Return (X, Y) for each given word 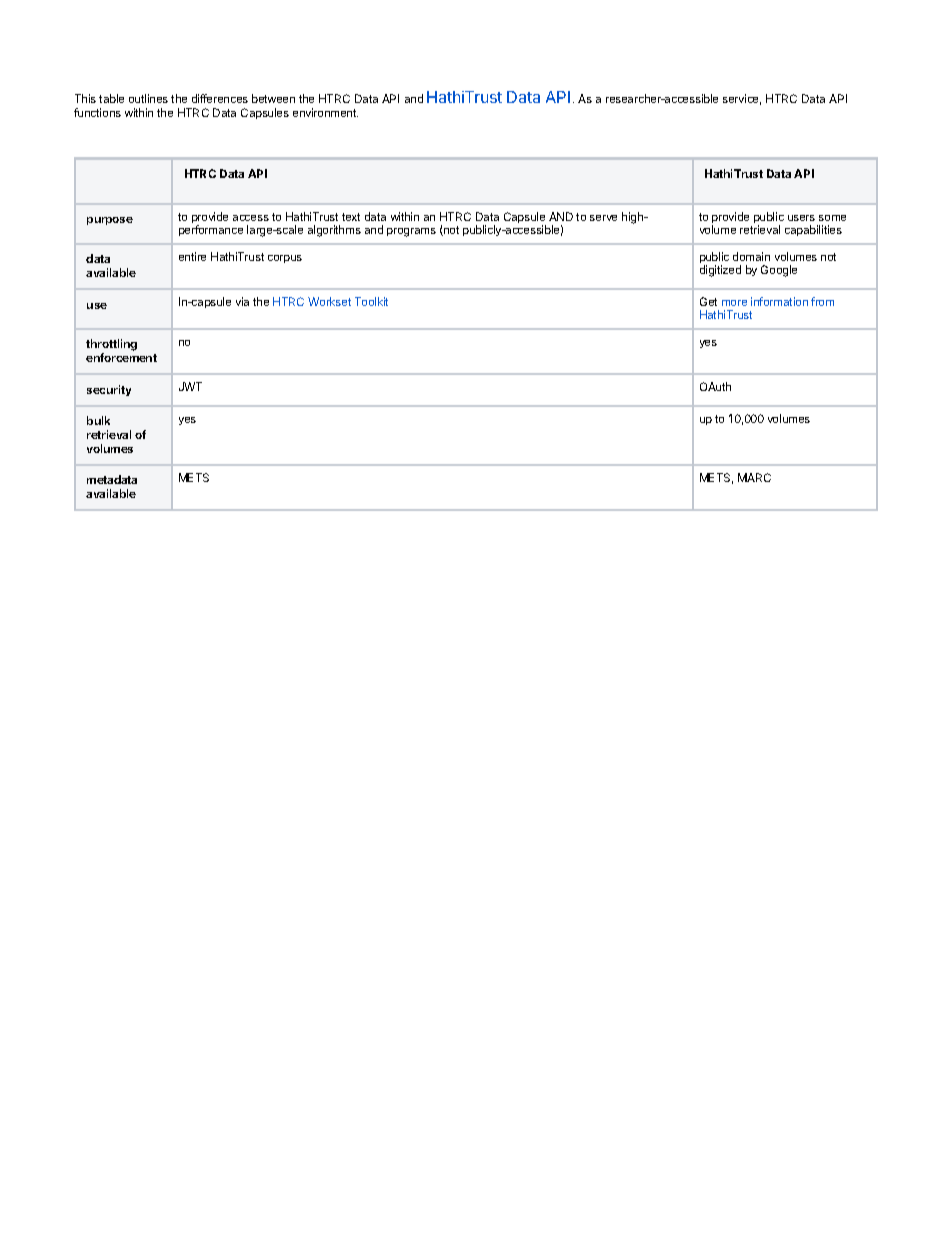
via (242, 301)
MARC (754, 477)
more (734, 303)
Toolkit (371, 301)
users (801, 218)
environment (325, 112)
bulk (98, 420)
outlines (148, 98)
